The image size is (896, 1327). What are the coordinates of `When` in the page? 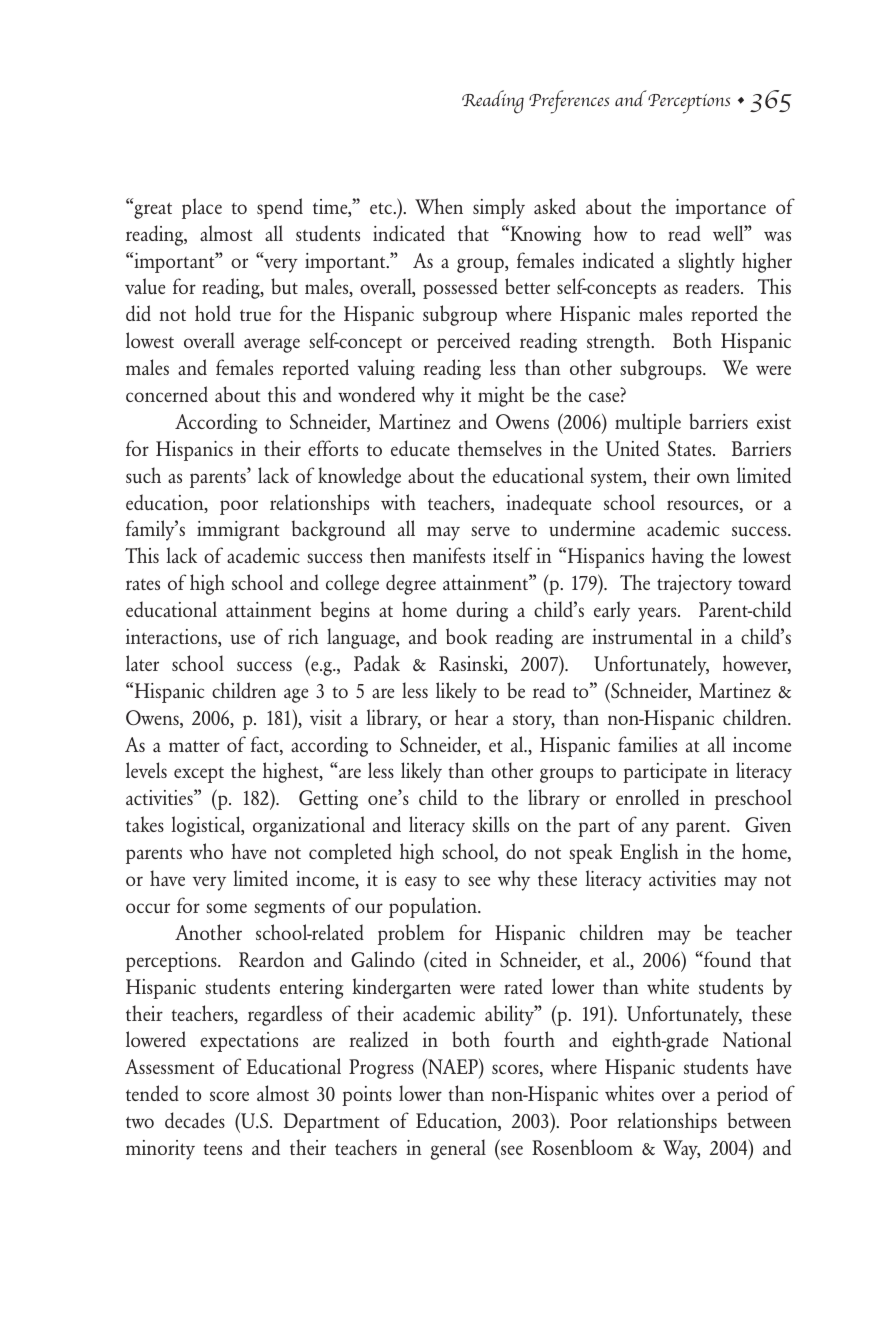 It's located at (439, 206).
